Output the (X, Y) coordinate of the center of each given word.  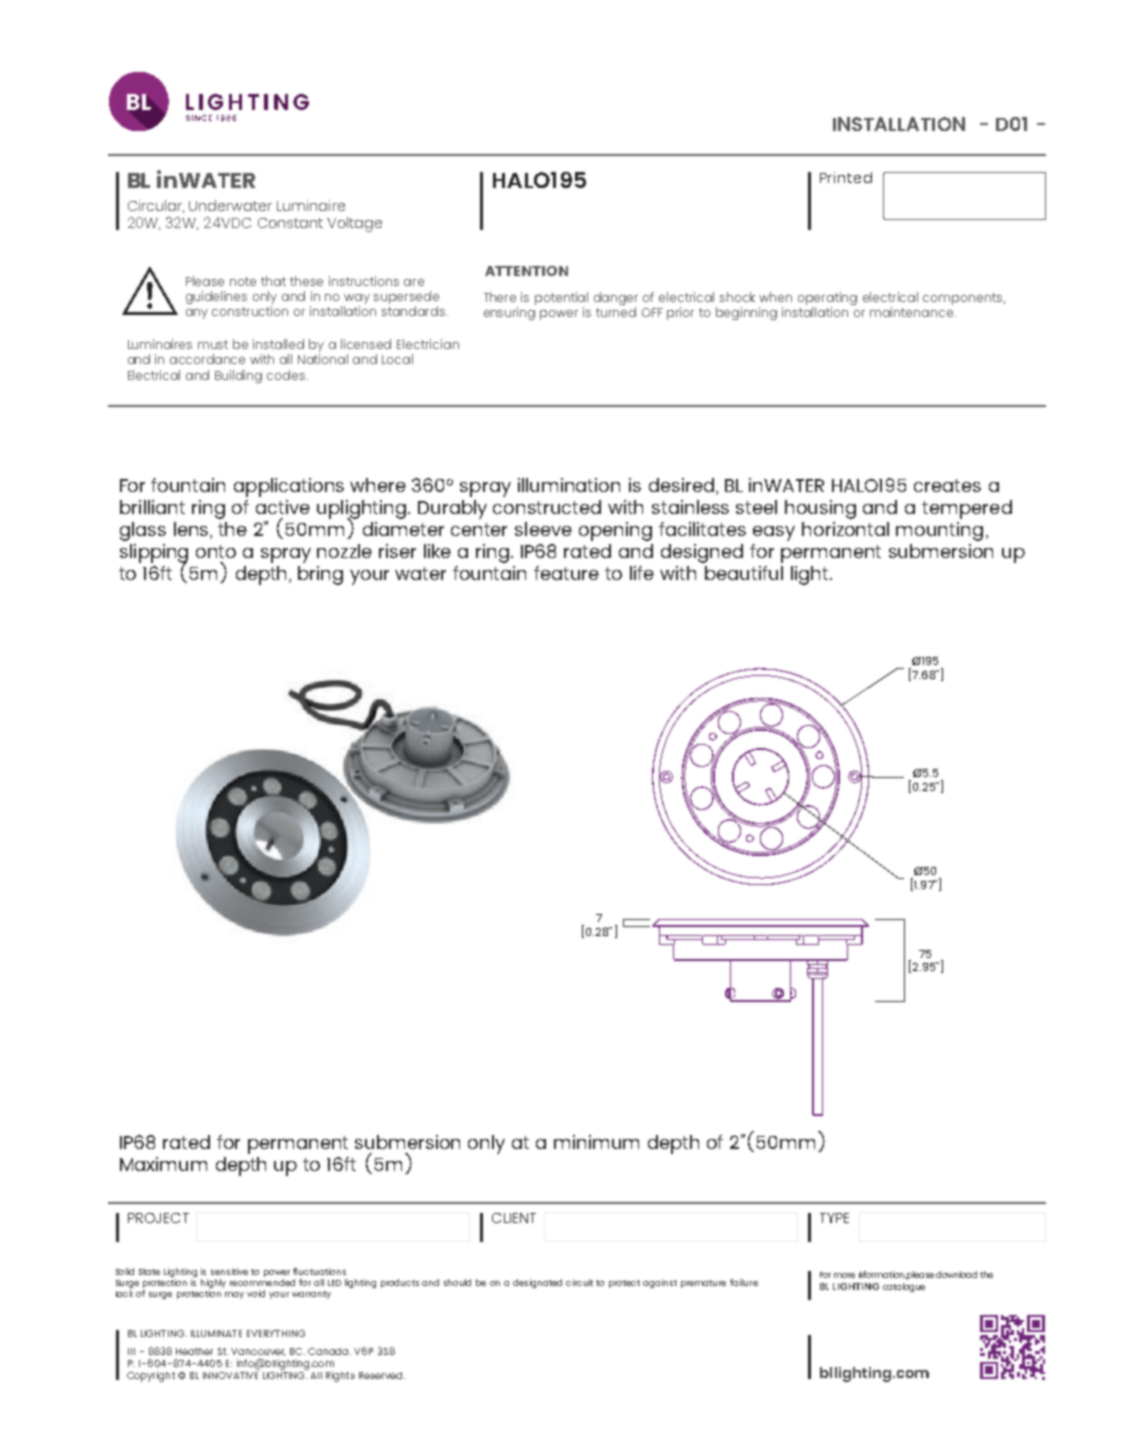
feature (566, 573)
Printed (846, 177)
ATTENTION (526, 271)
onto (216, 551)
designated (537, 1283)
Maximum (163, 1164)
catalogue (904, 1287)
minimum (596, 1142)
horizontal (845, 529)
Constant (290, 223)
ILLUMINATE (216, 1333)
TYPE (834, 1218)
